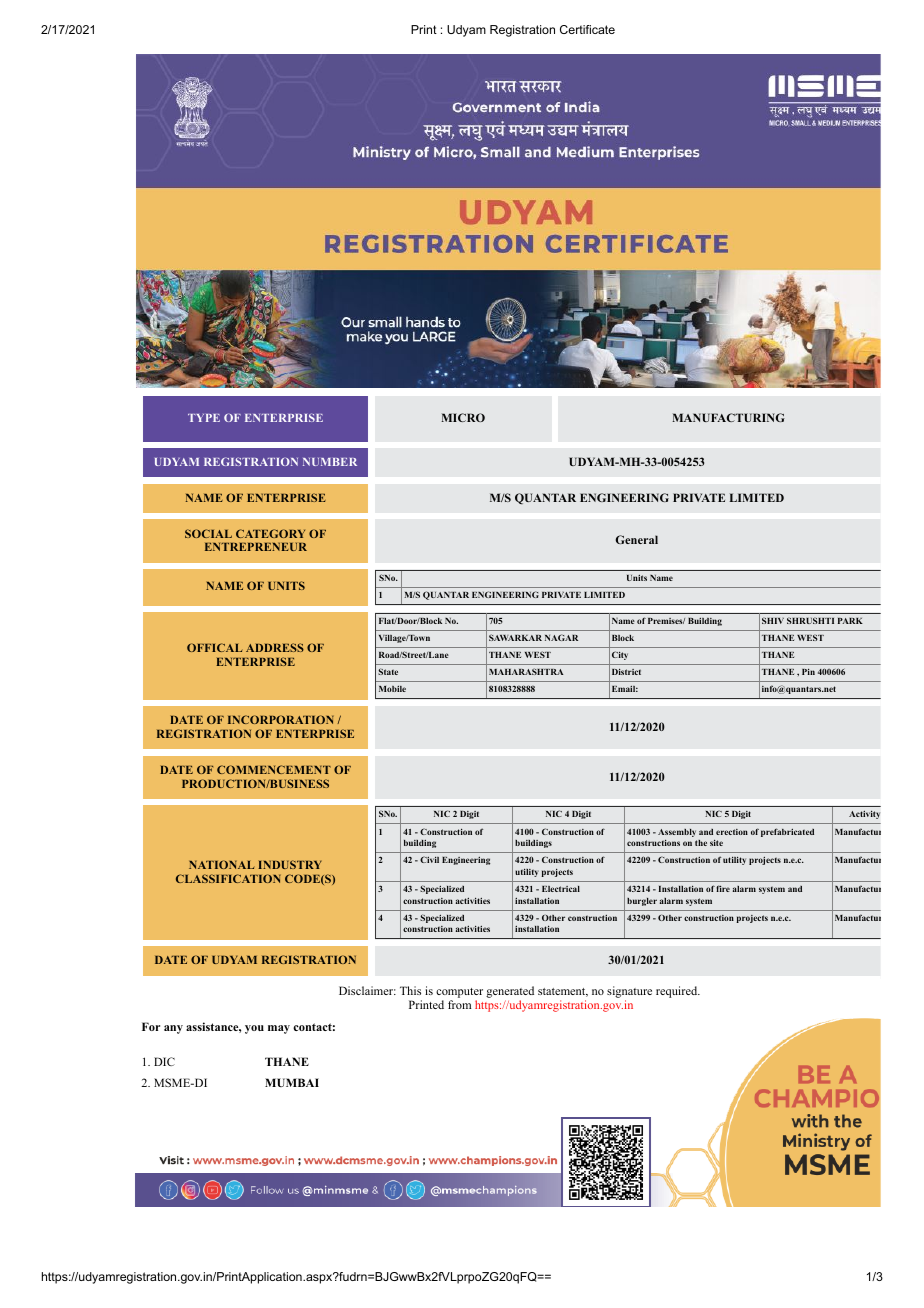  What do you see at coordinates (510, 993) in the document?
I see `generated` at bounding box center [510, 993].
